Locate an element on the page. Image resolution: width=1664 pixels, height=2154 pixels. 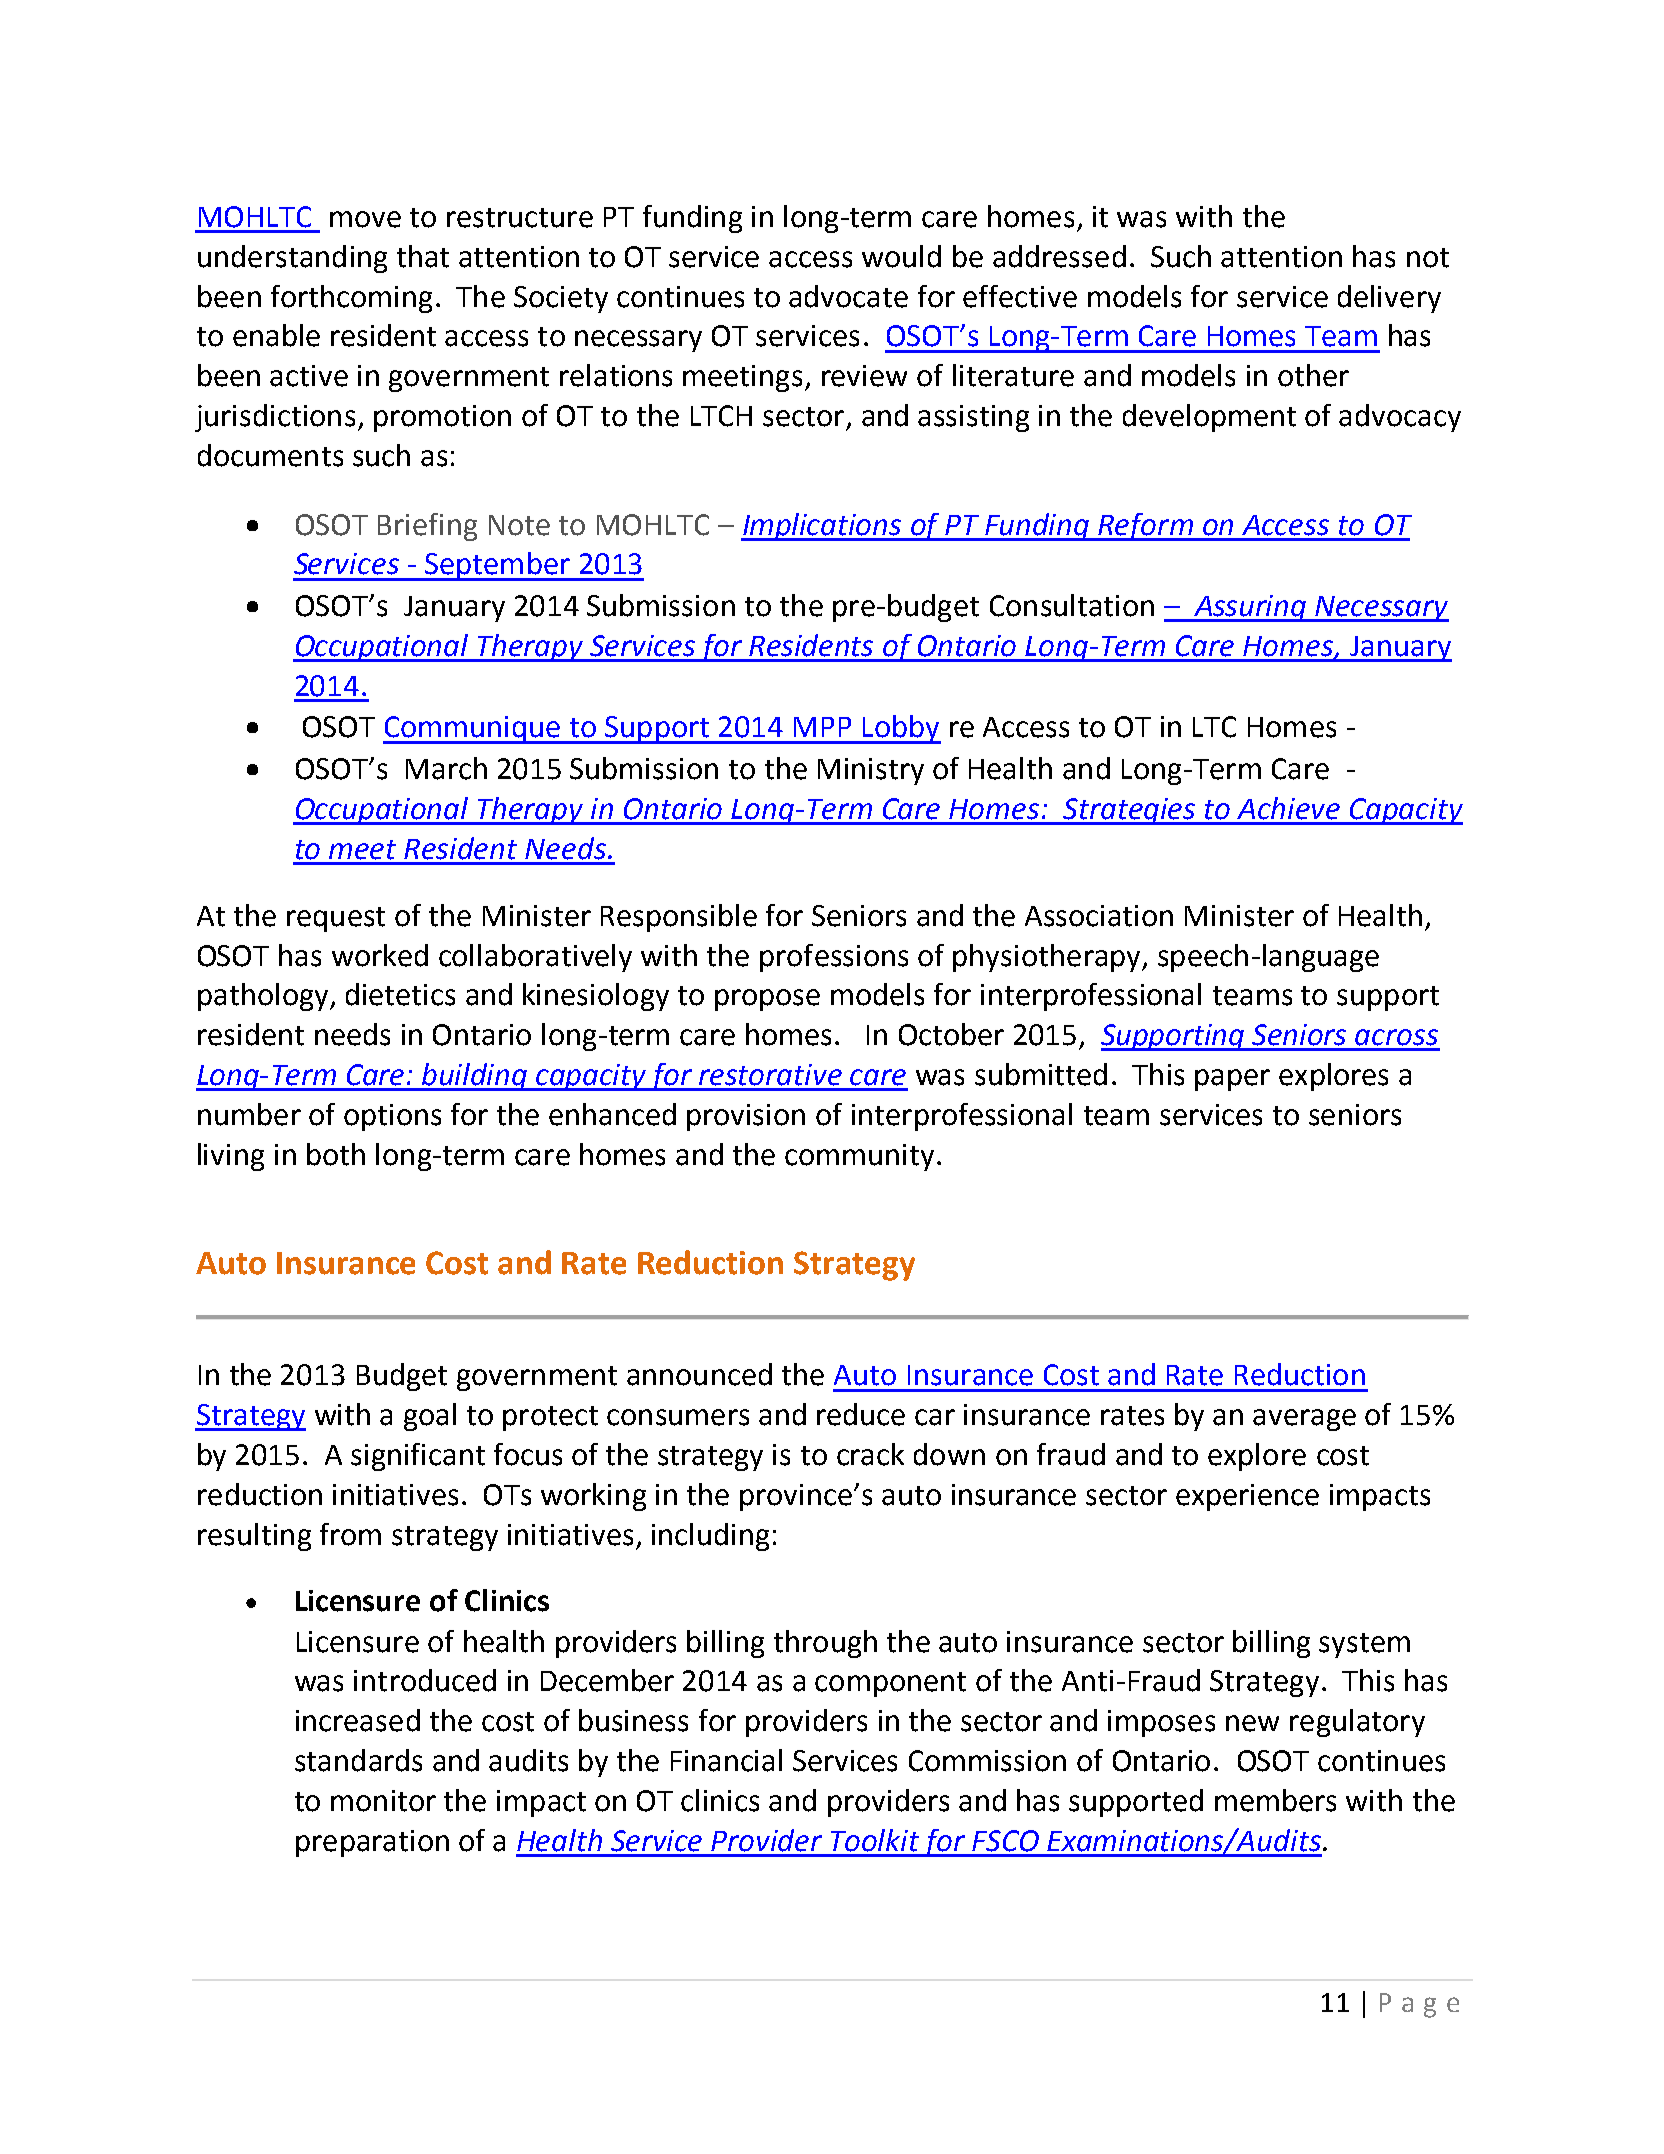
propose is located at coordinates (767, 1000).
